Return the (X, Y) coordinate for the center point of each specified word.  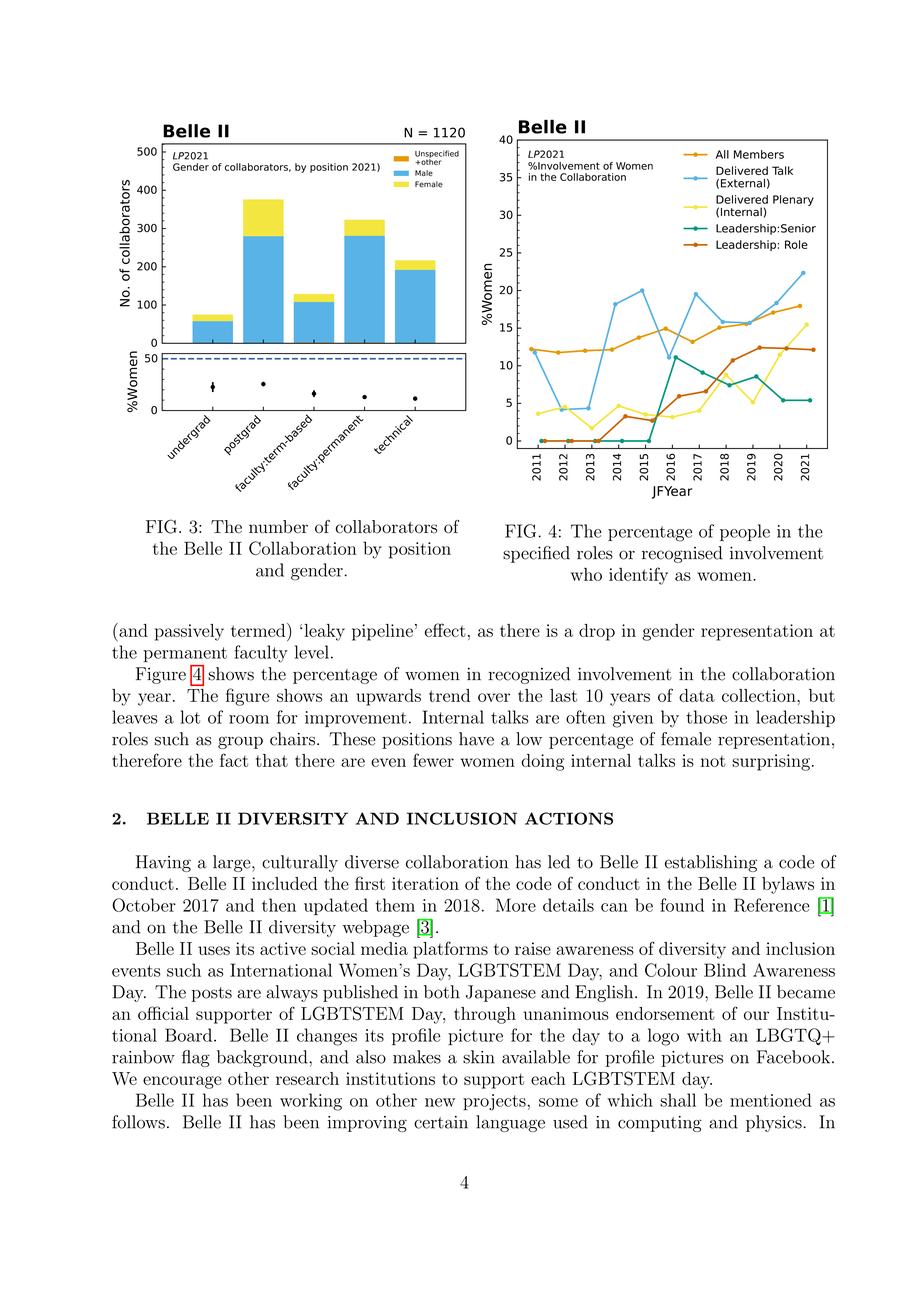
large (233, 863)
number (278, 527)
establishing (711, 863)
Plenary (793, 200)
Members (759, 154)
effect (445, 630)
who (586, 574)
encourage (182, 1082)
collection (760, 695)
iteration (425, 883)
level (312, 652)
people (745, 532)
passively (189, 632)
